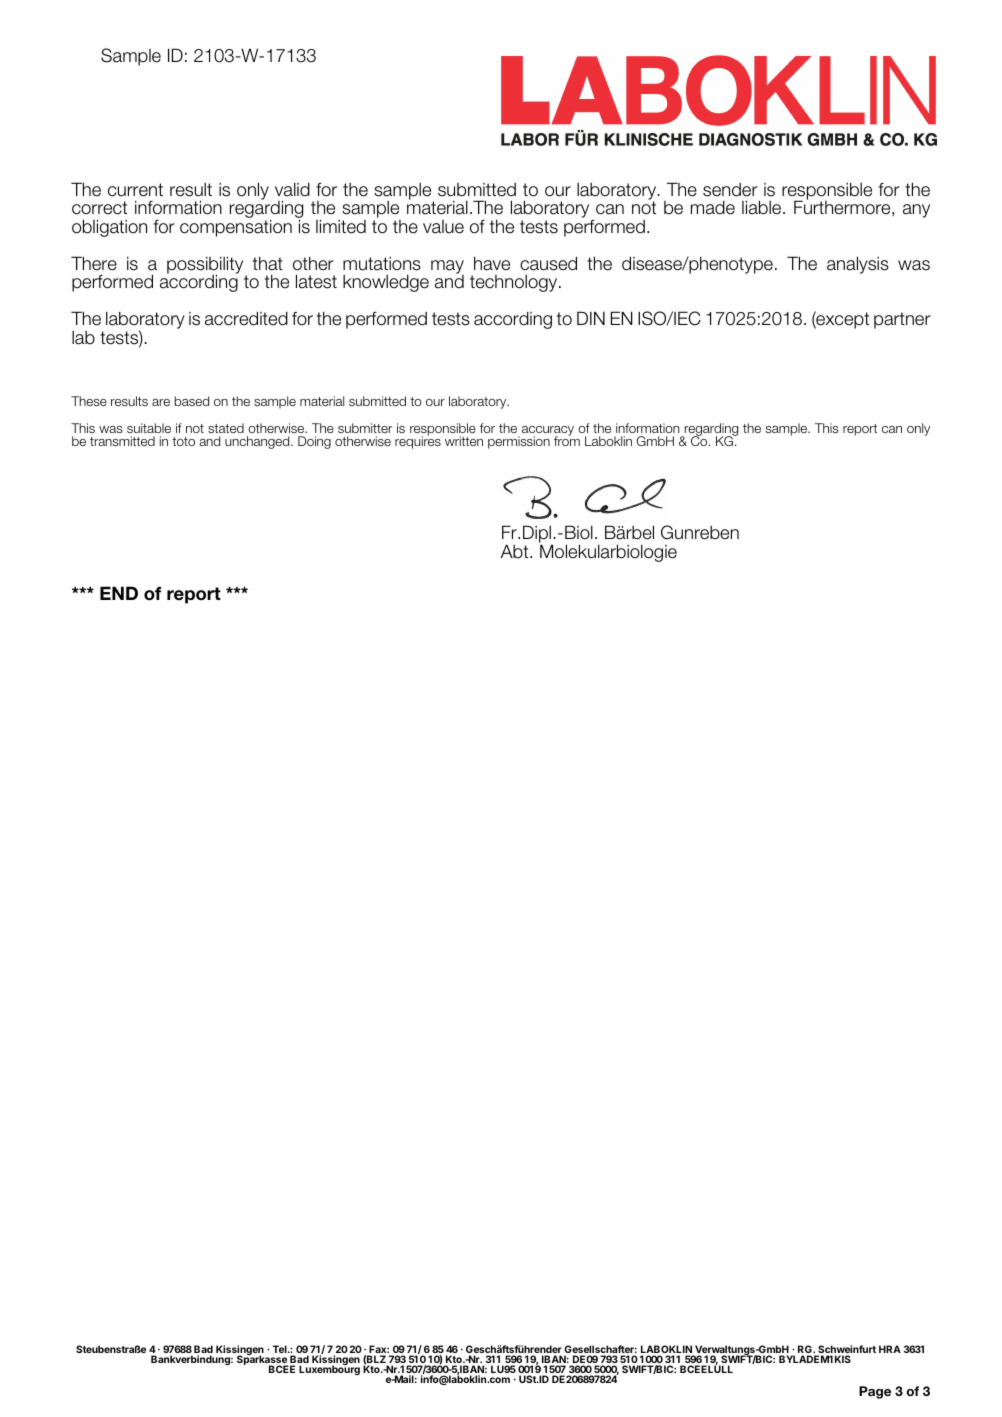 This screenshot has height=1417, width=1002. Describe the element at coordinates (875, 1392) in the screenshot. I see `Page` at that location.
